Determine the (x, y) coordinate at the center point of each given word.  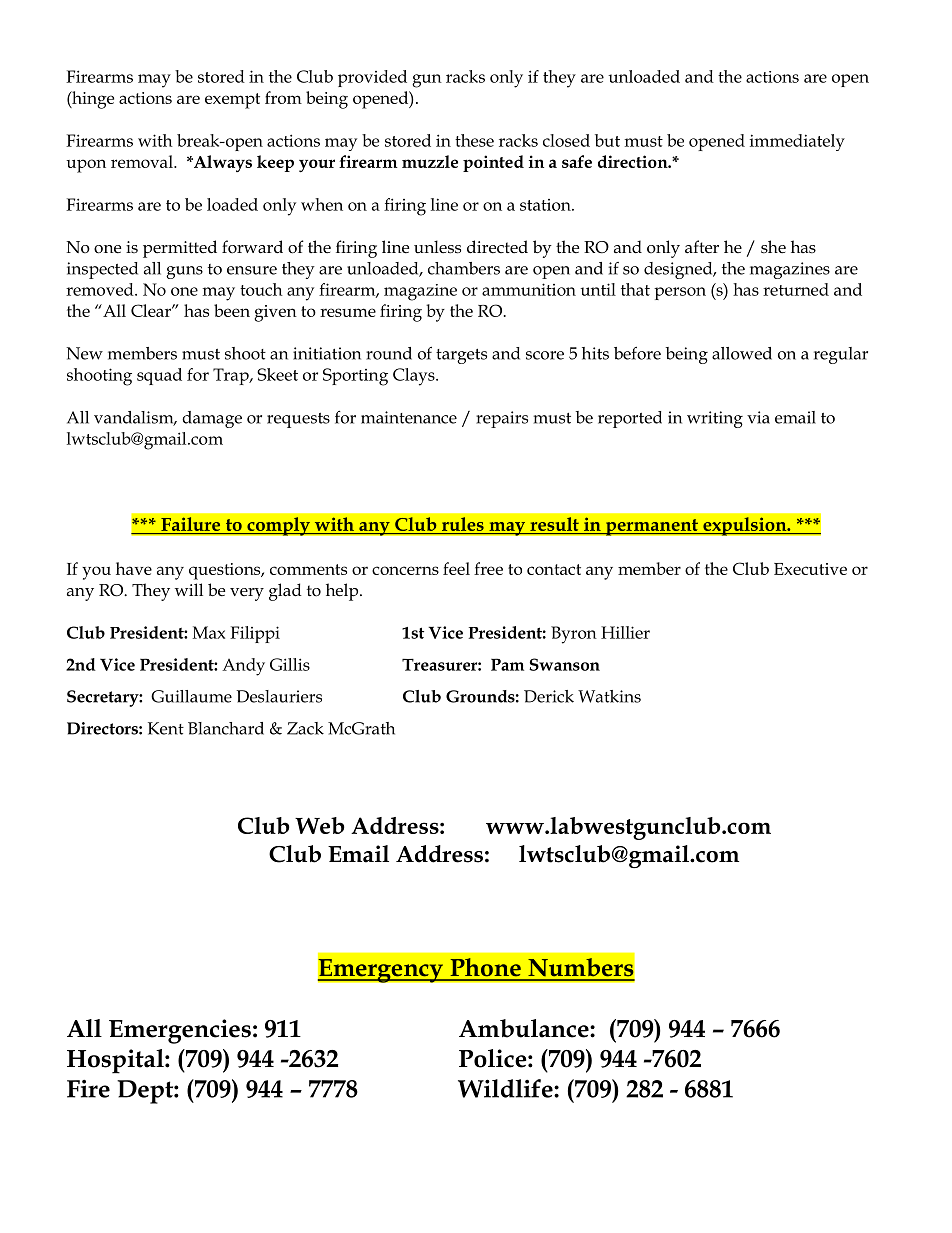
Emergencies (180, 1031)
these (474, 140)
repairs (502, 419)
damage (212, 419)
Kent (166, 728)
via (758, 417)
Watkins (609, 696)
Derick (549, 696)
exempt (232, 101)
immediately (797, 142)
